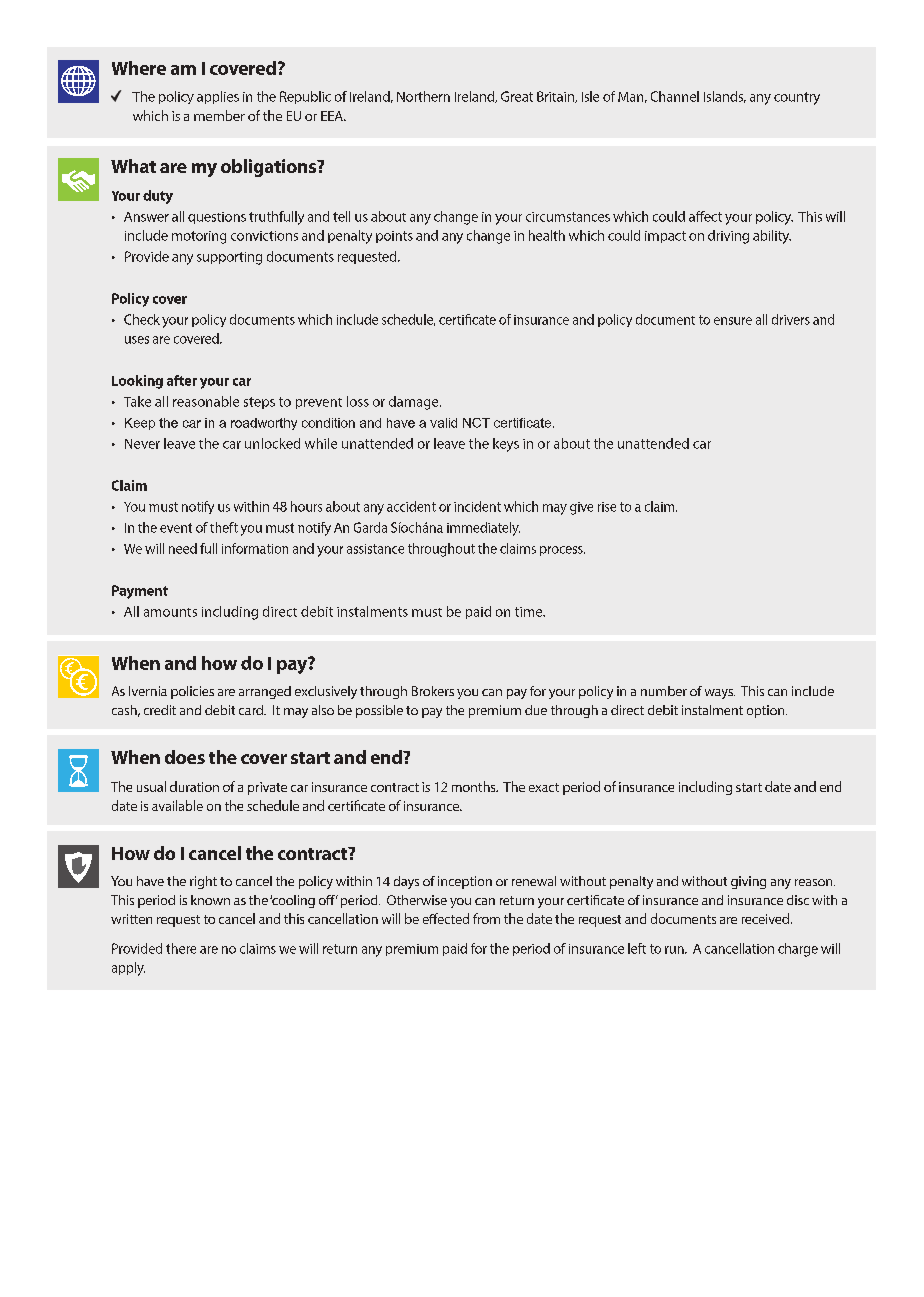  I want to click on damage, so click(415, 403).
